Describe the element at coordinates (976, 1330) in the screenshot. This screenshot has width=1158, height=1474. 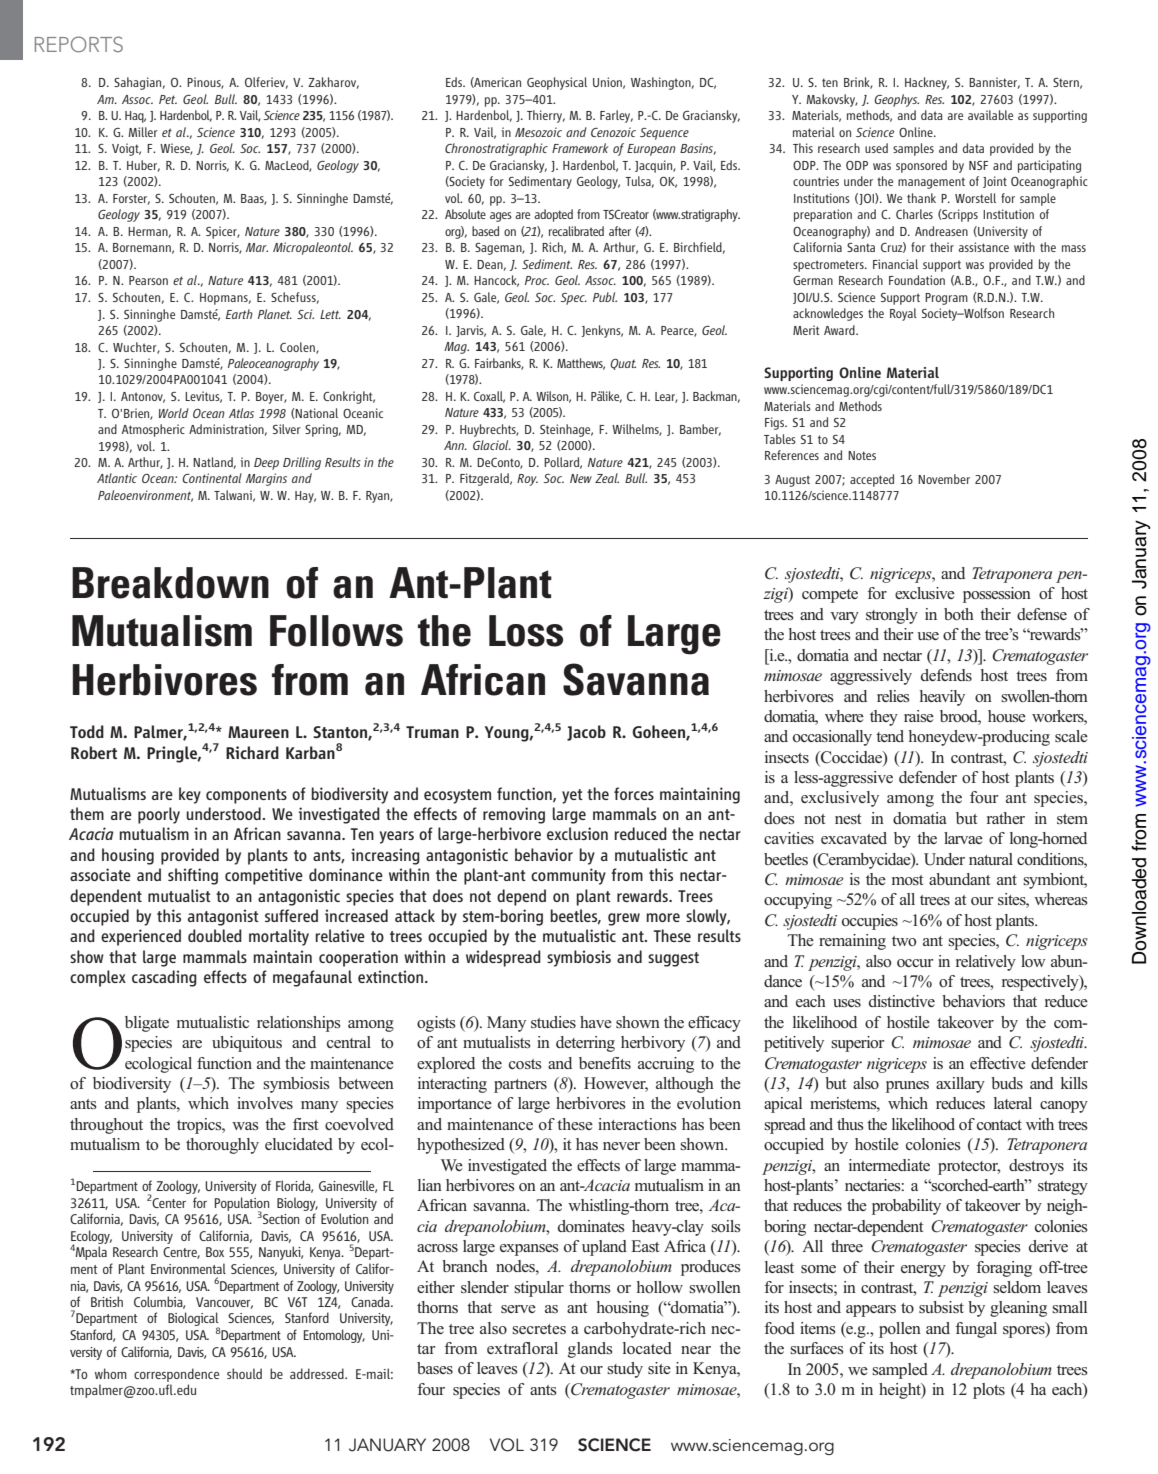
I see `fungal` at that location.
